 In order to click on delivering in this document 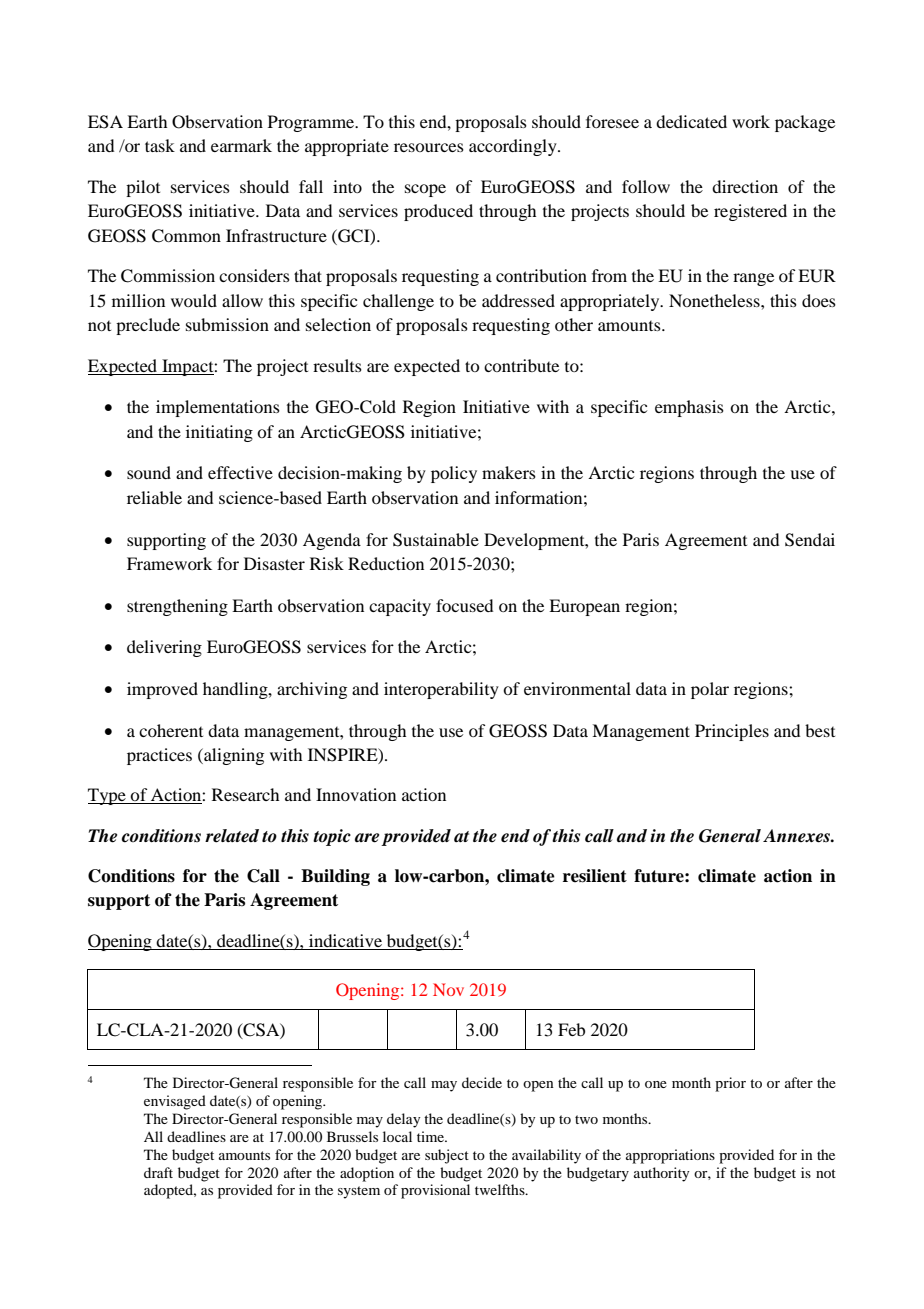, I will do `click(164, 648)`.
